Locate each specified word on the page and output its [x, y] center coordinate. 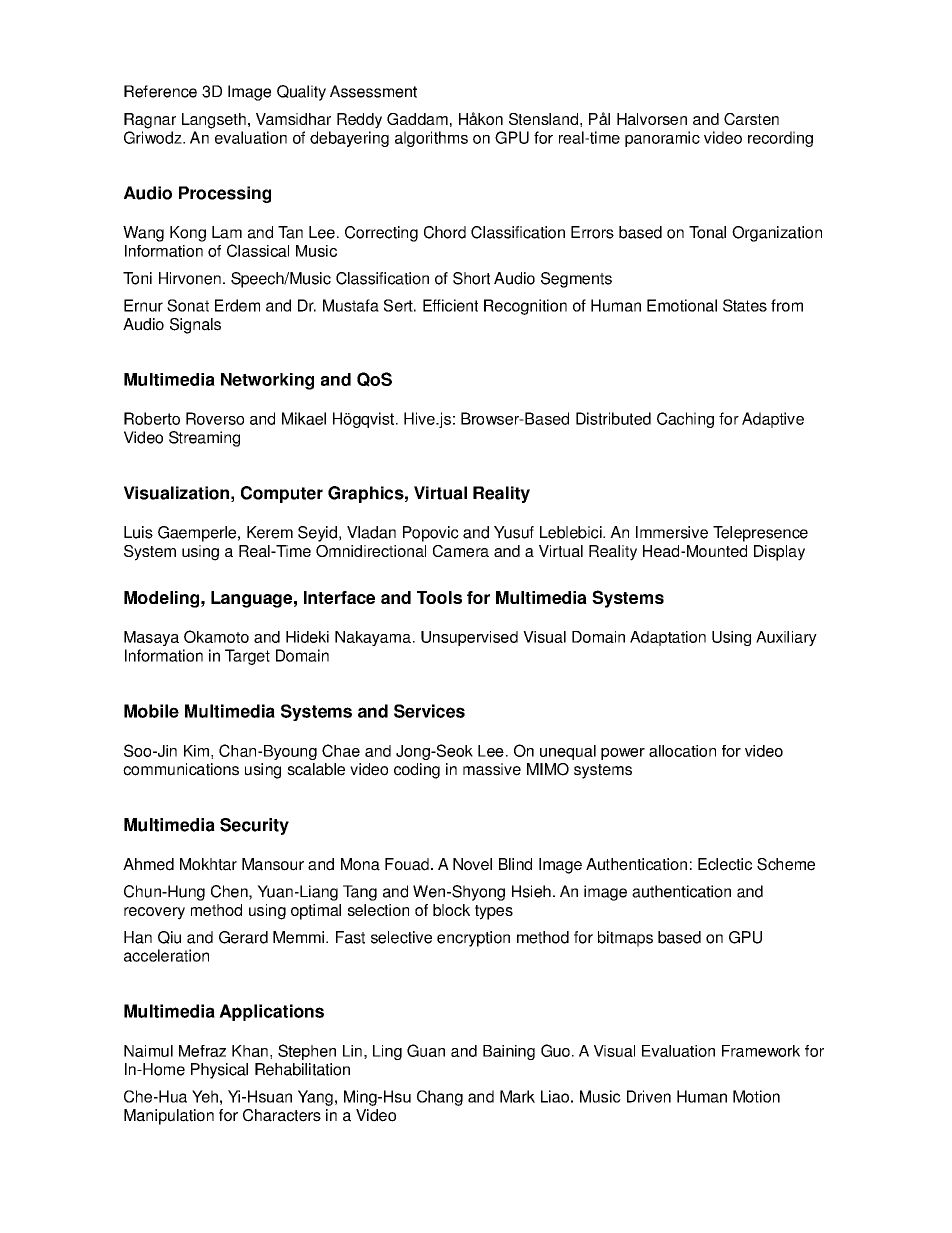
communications [181, 769]
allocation [682, 751]
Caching [685, 420]
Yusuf [514, 532]
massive [492, 769]
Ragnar [150, 121]
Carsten [751, 119]
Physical [219, 1071]
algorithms [431, 139]
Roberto [152, 418]
